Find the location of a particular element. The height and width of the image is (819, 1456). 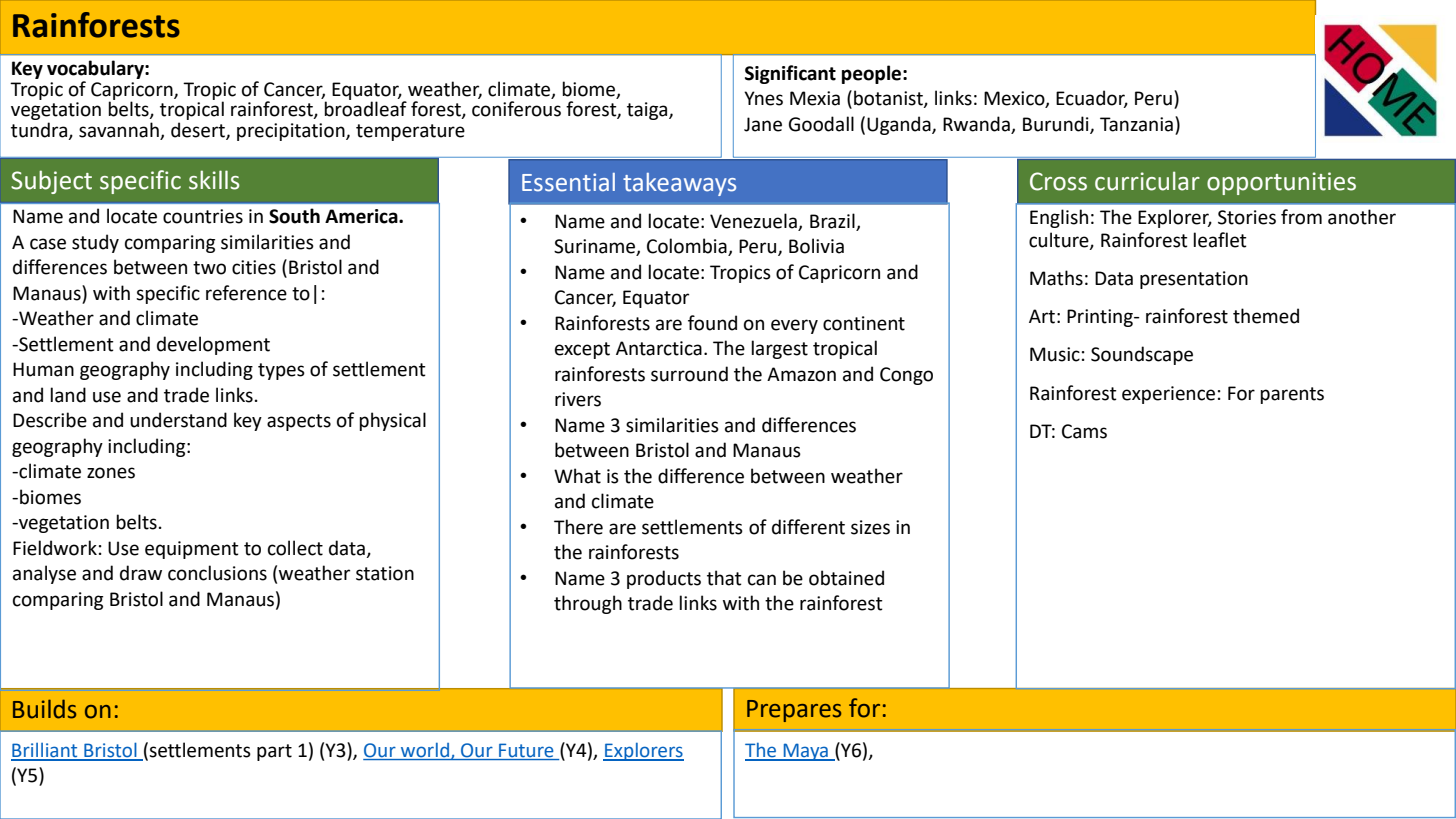

found is located at coordinates (712, 323).
